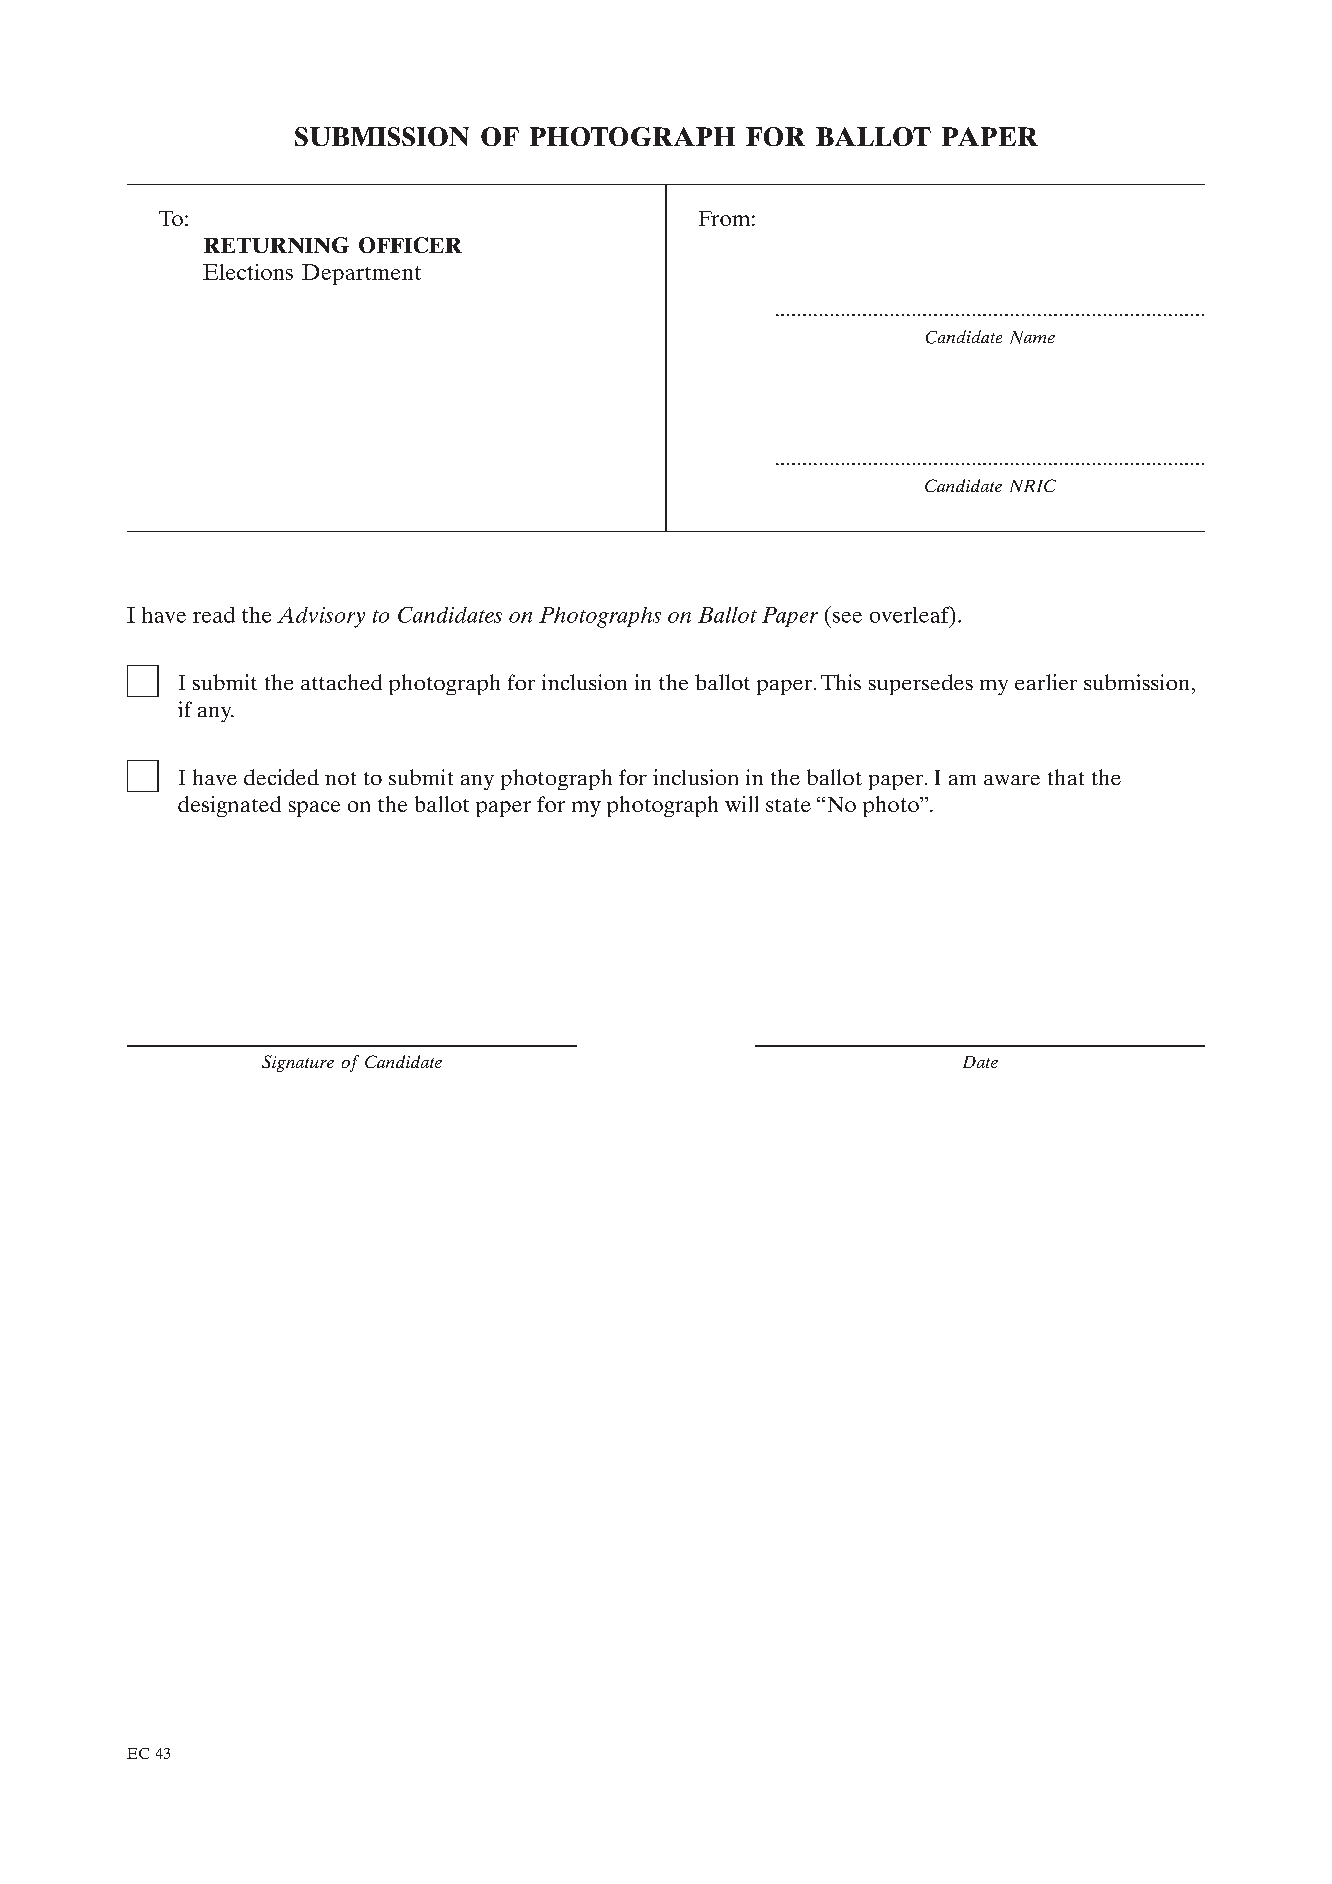  Describe the element at coordinates (741, 804) in the image. I see `will` at that location.
